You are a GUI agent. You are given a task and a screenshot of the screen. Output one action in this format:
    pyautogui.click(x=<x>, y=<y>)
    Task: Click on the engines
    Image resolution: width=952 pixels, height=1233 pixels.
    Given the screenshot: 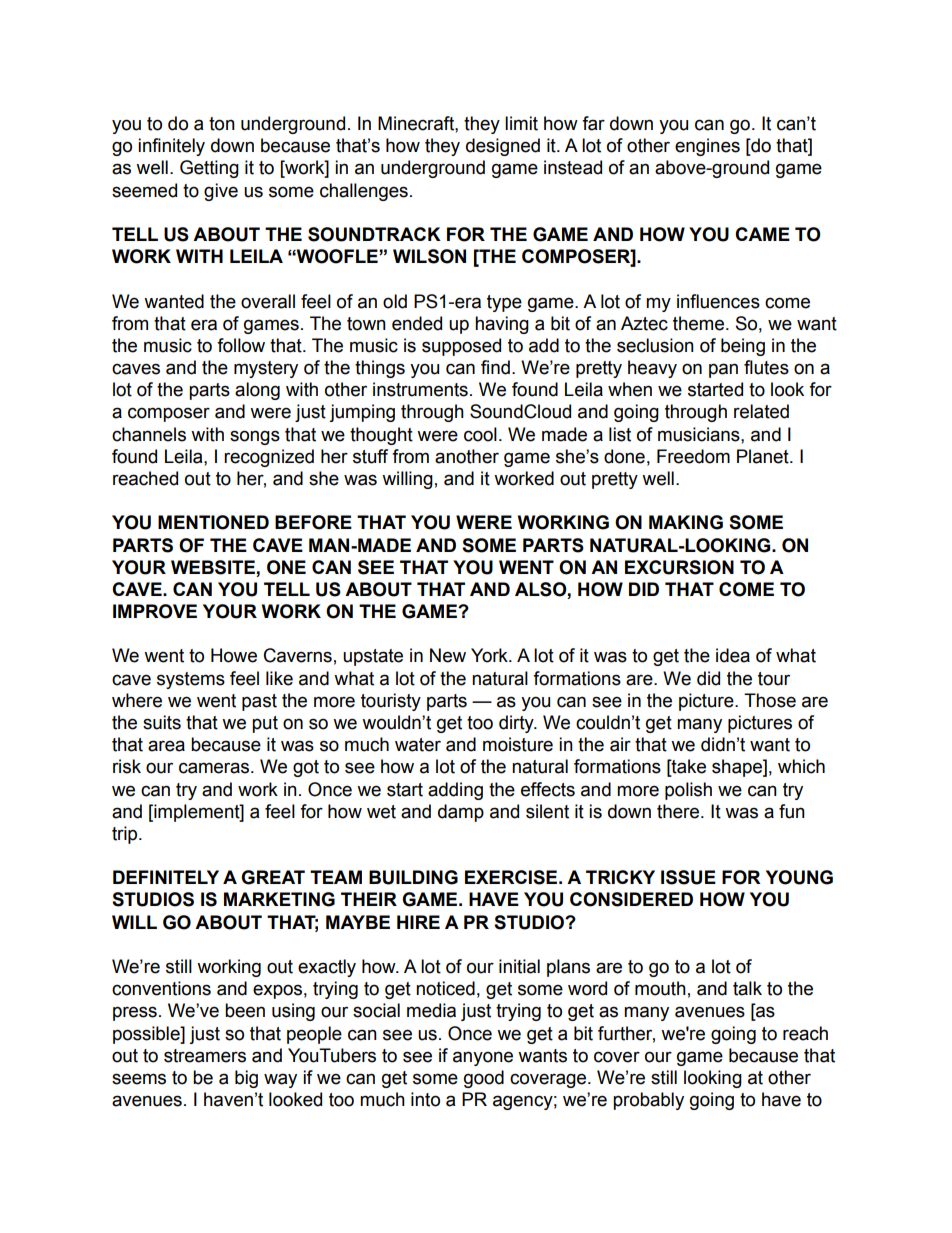 What is the action you would take?
    pyautogui.click(x=707, y=147)
